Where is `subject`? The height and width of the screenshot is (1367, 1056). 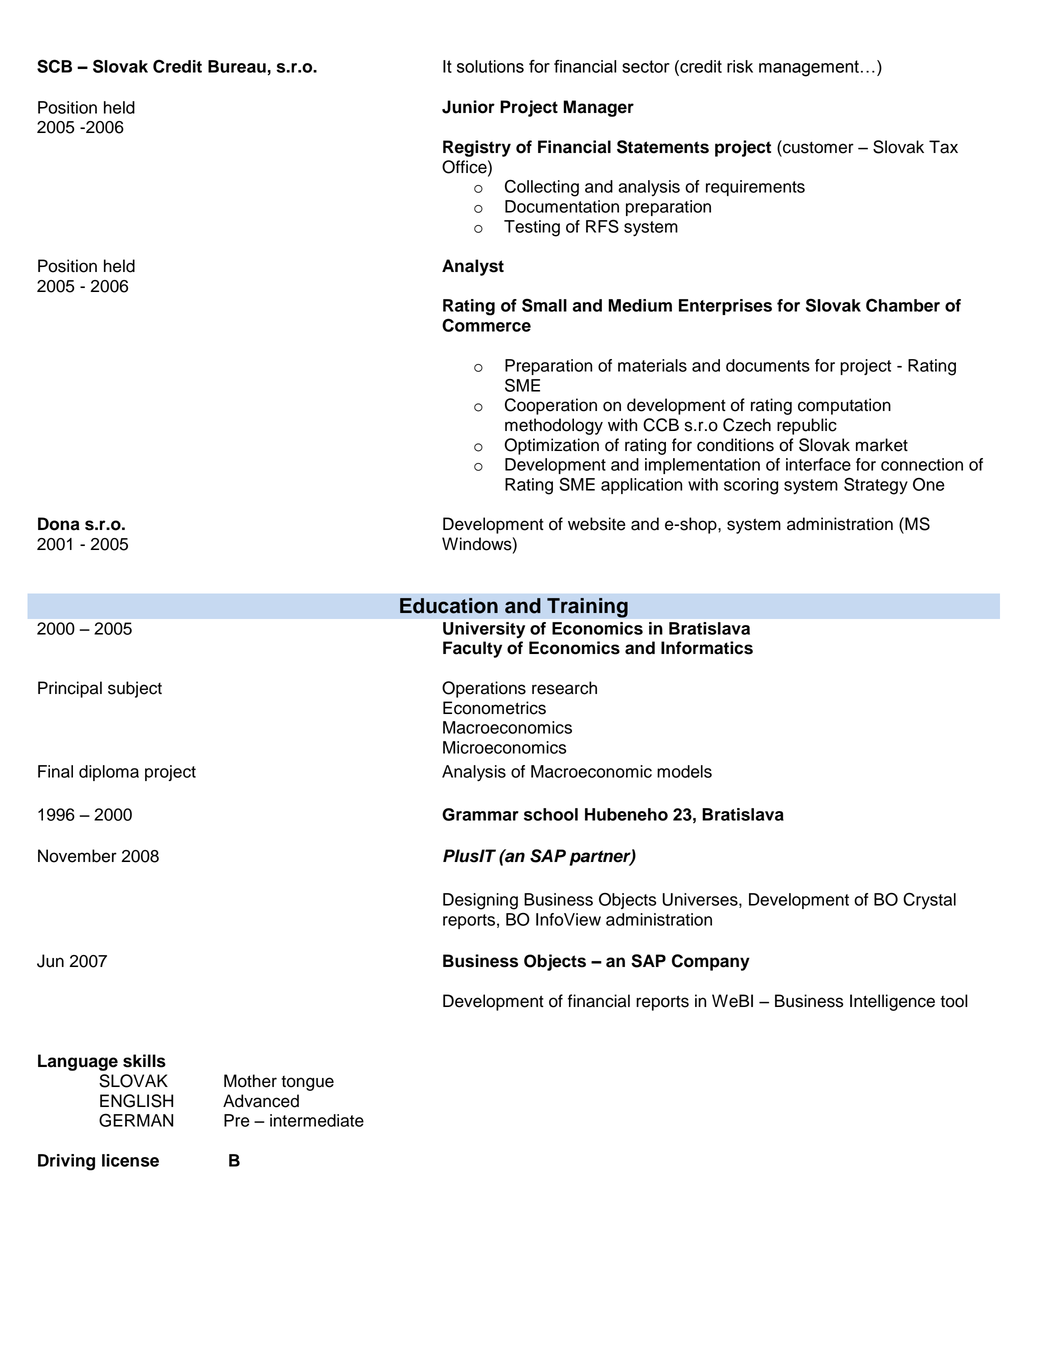 subject is located at coordinates (135, 689).
